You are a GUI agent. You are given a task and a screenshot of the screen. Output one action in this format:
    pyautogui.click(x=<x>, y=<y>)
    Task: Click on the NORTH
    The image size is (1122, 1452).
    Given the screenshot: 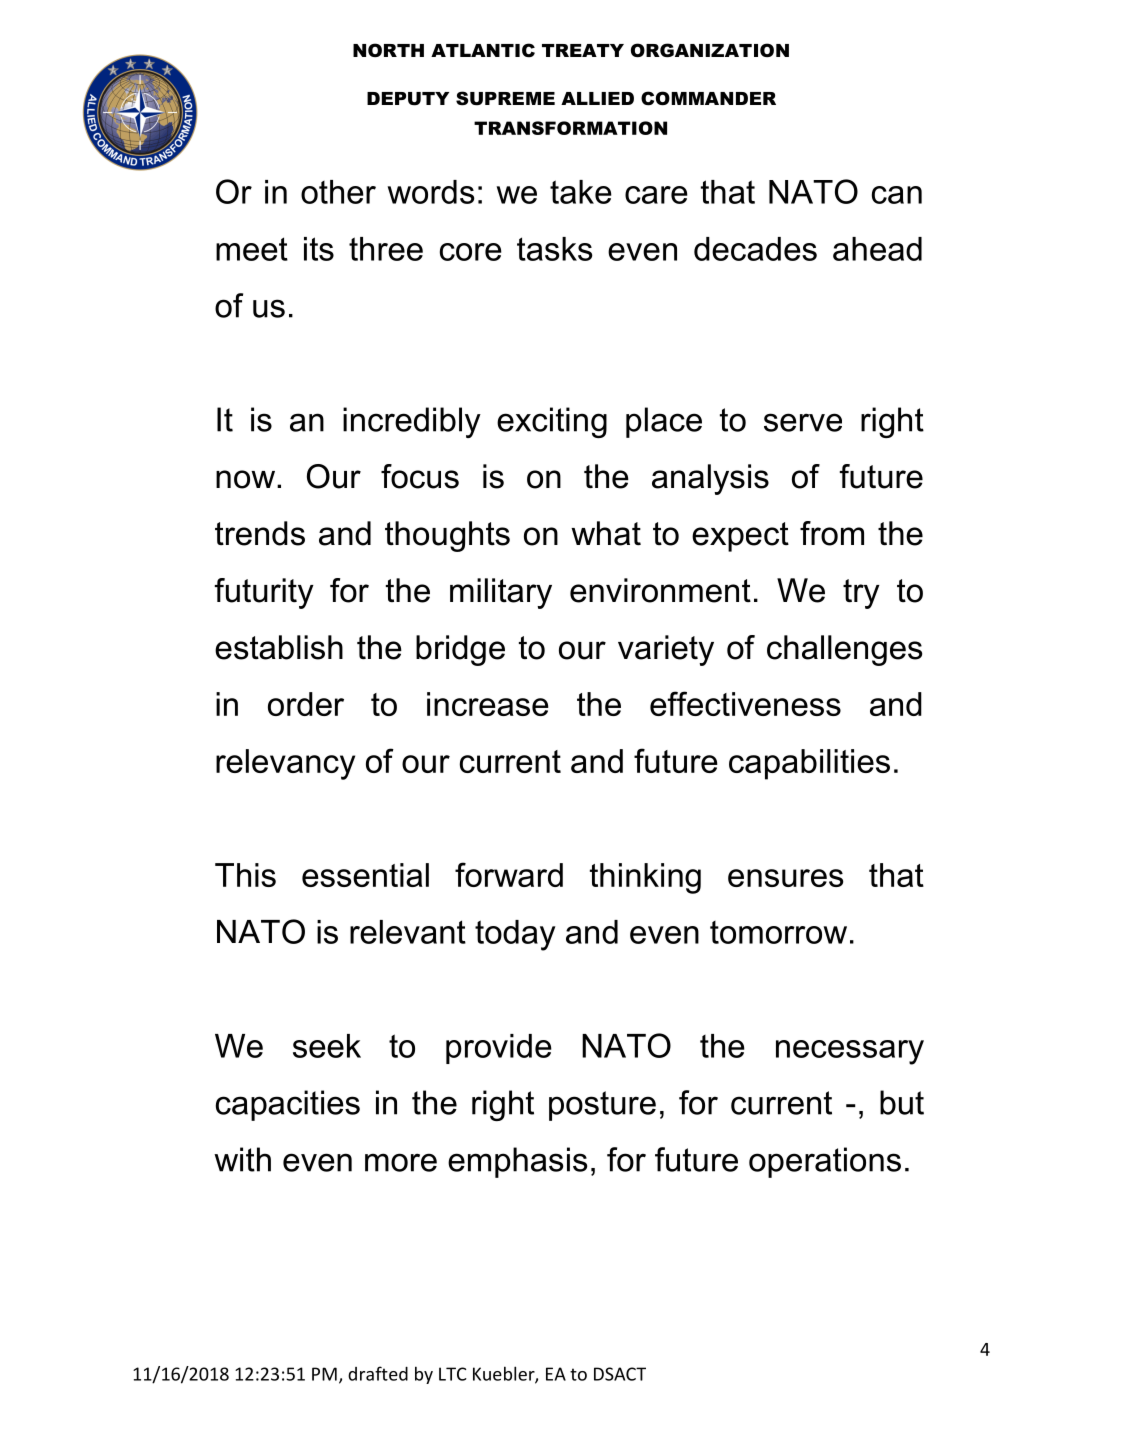 What is the action you would take?
    pyautogui.click(x=388, y=50)
